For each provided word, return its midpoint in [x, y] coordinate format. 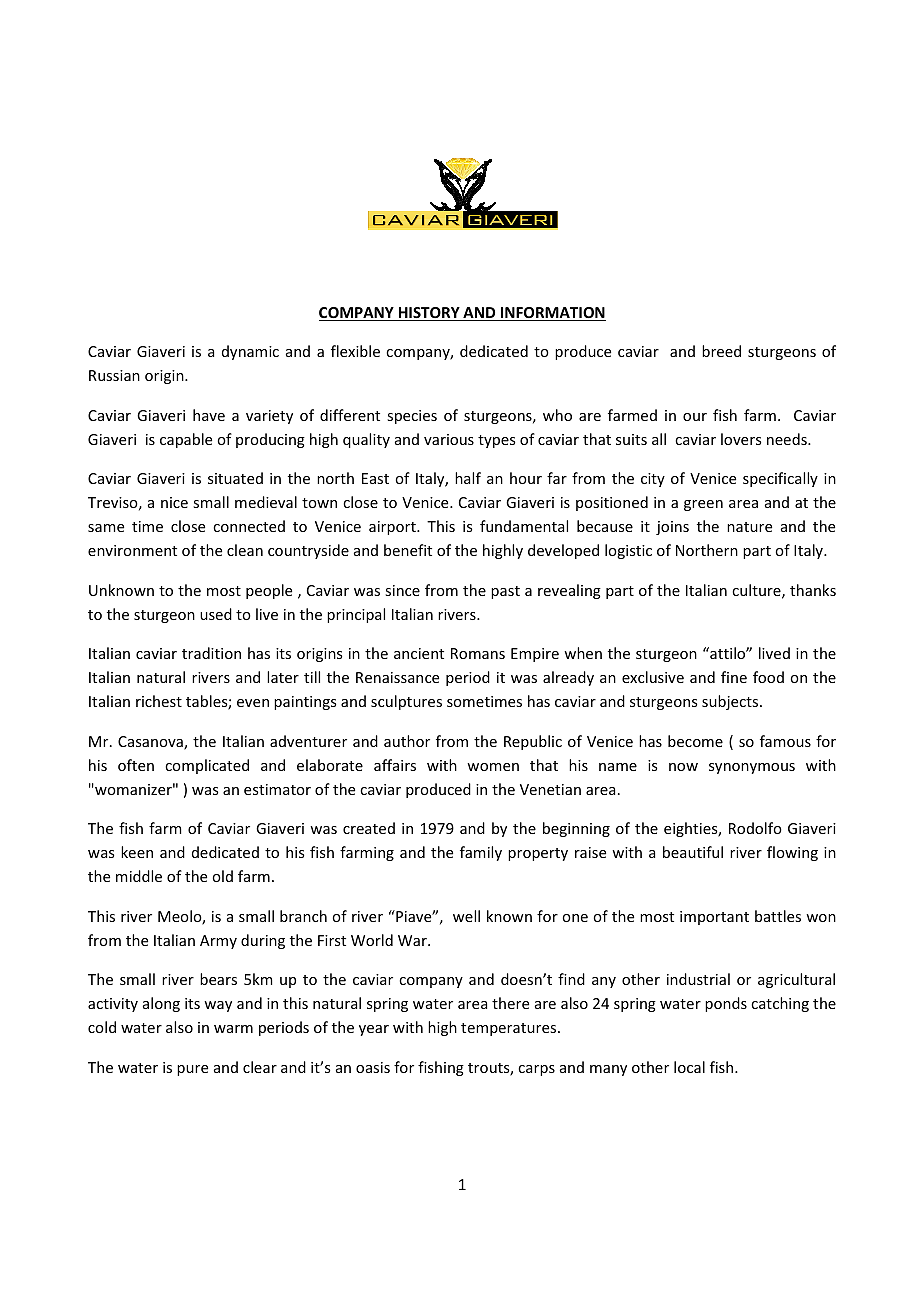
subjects [731, 702]
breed [721, 351]
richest [159, 701]
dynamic [250, 352]
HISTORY [429, 314]
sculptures [406, 702]
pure [192, 1070]
